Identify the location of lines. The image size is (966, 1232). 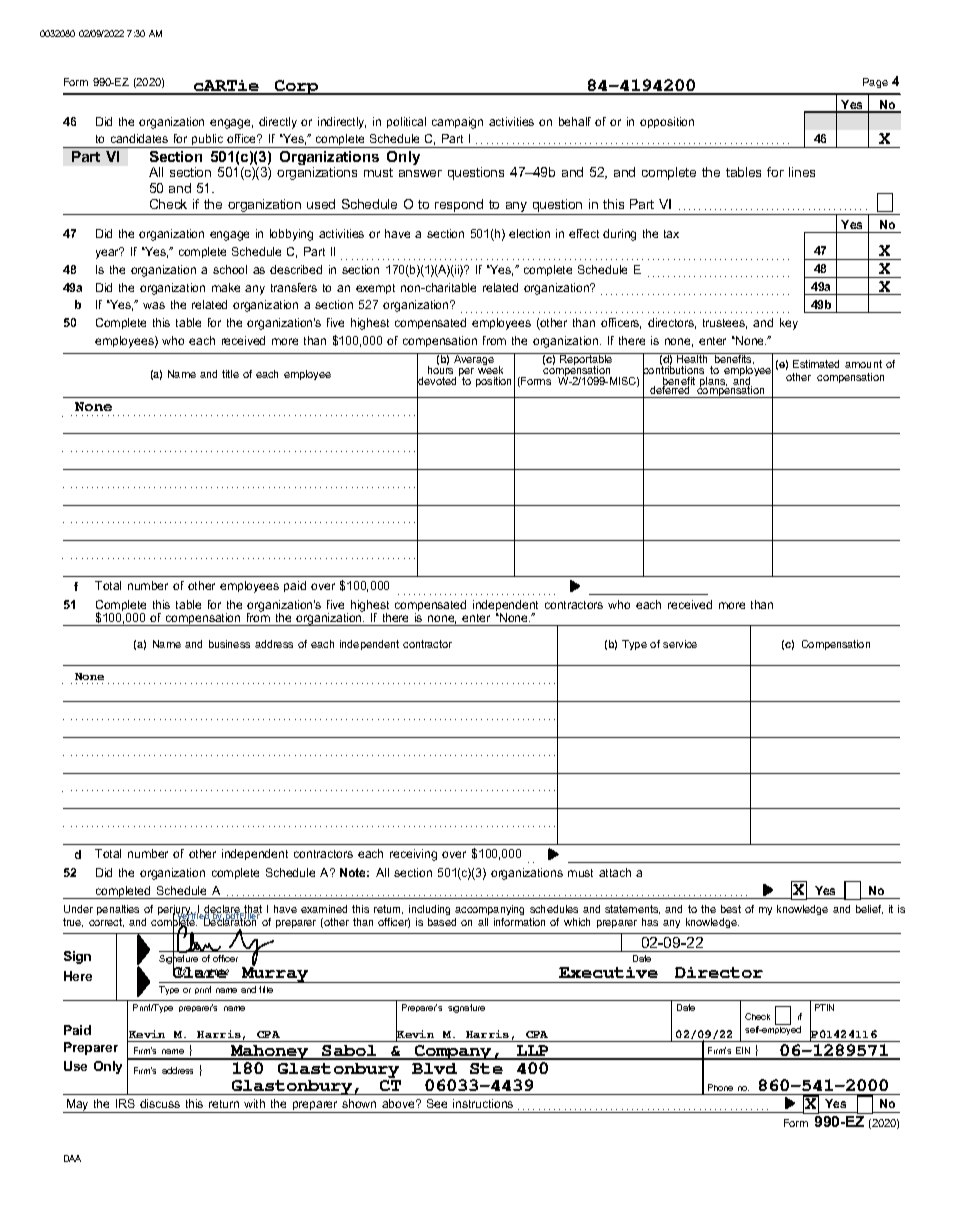
(802, 172).
